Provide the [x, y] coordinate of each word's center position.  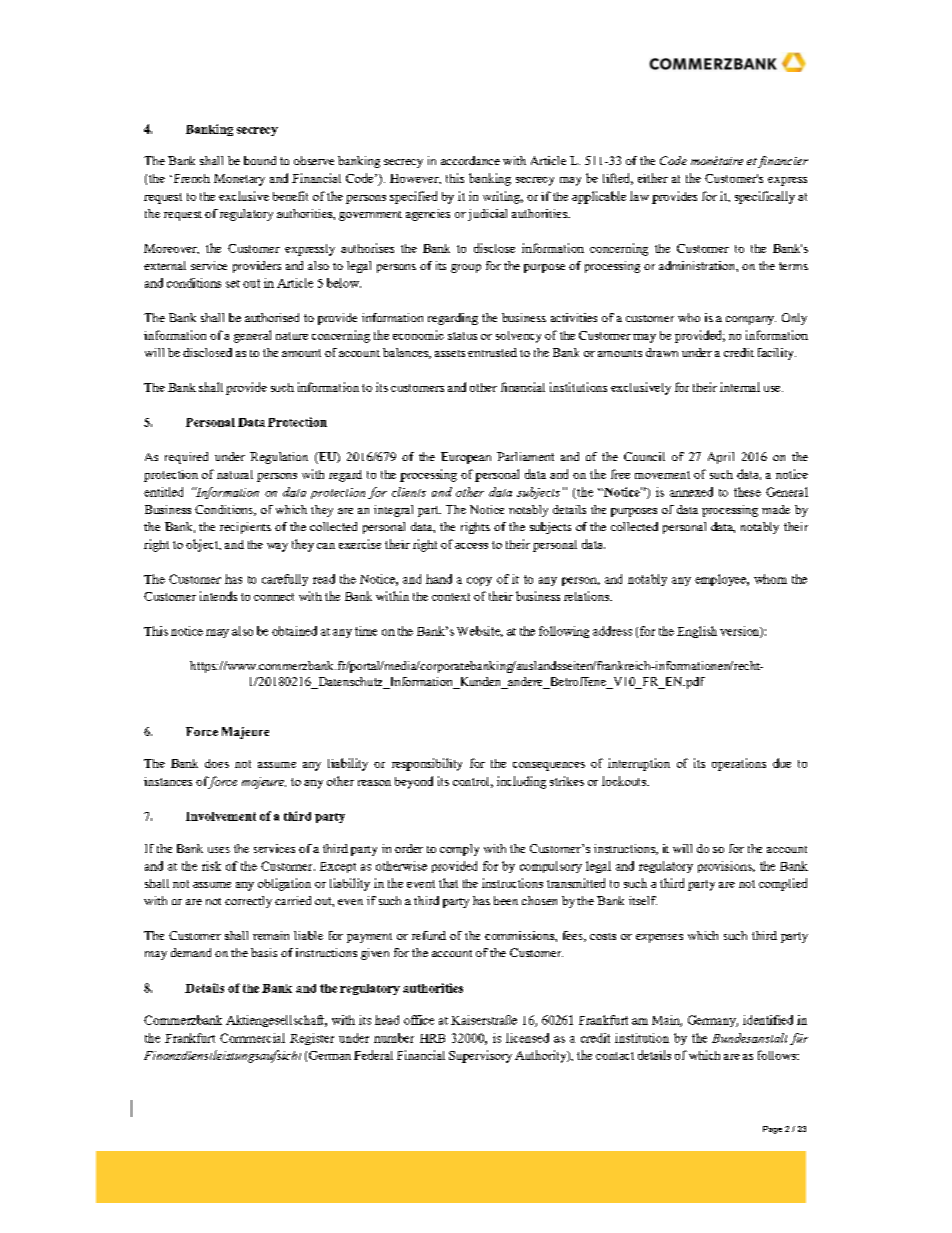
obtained [294, 631]
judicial [487, 215]
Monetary [239, 180]
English [697, 632]
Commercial [252, 1038]
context [451, 597]
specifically [765, 197]
